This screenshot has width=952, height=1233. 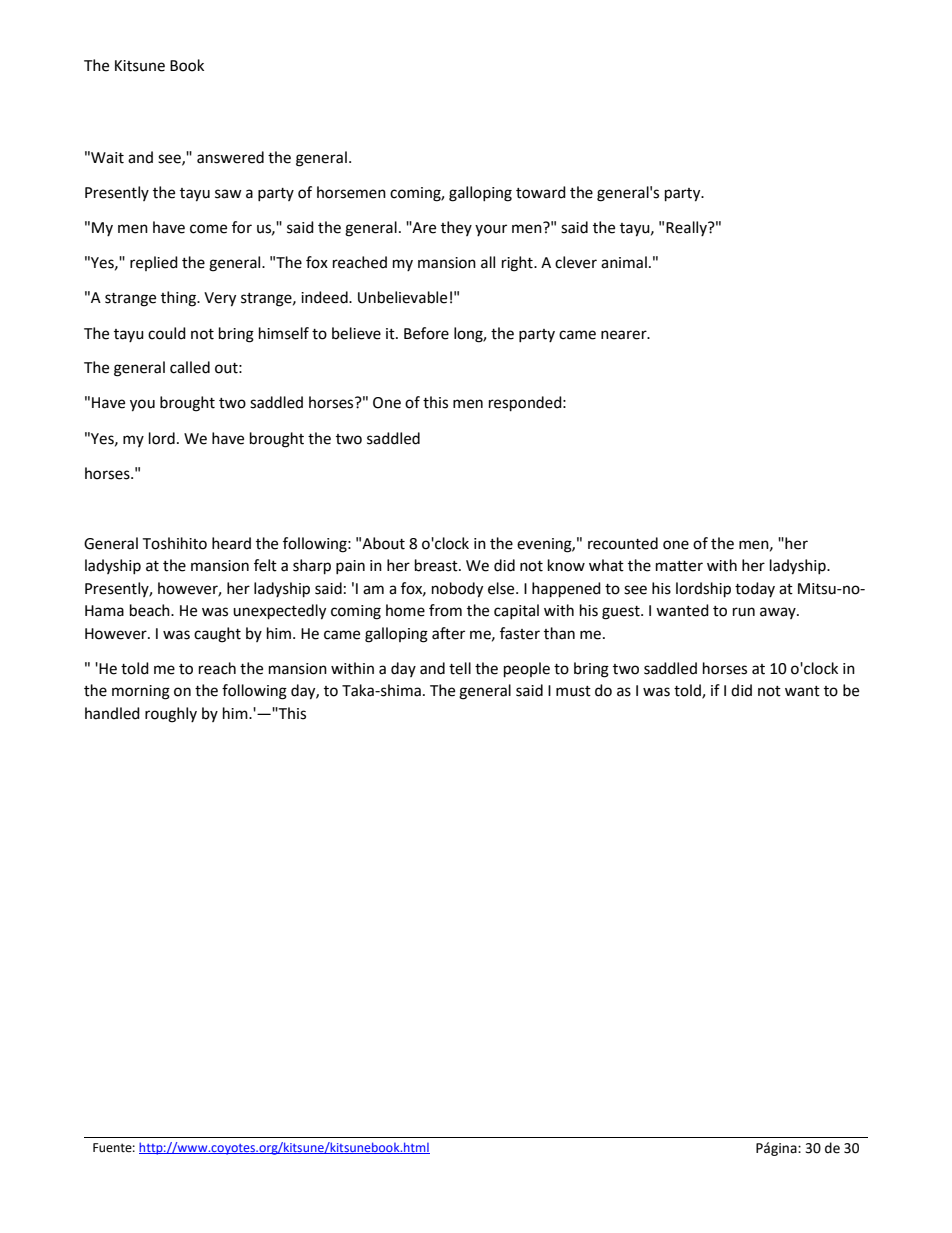 What do you see at coordinates (230, 157) in the screenshot?
I see `answered` at bounding box center [230, 157].
